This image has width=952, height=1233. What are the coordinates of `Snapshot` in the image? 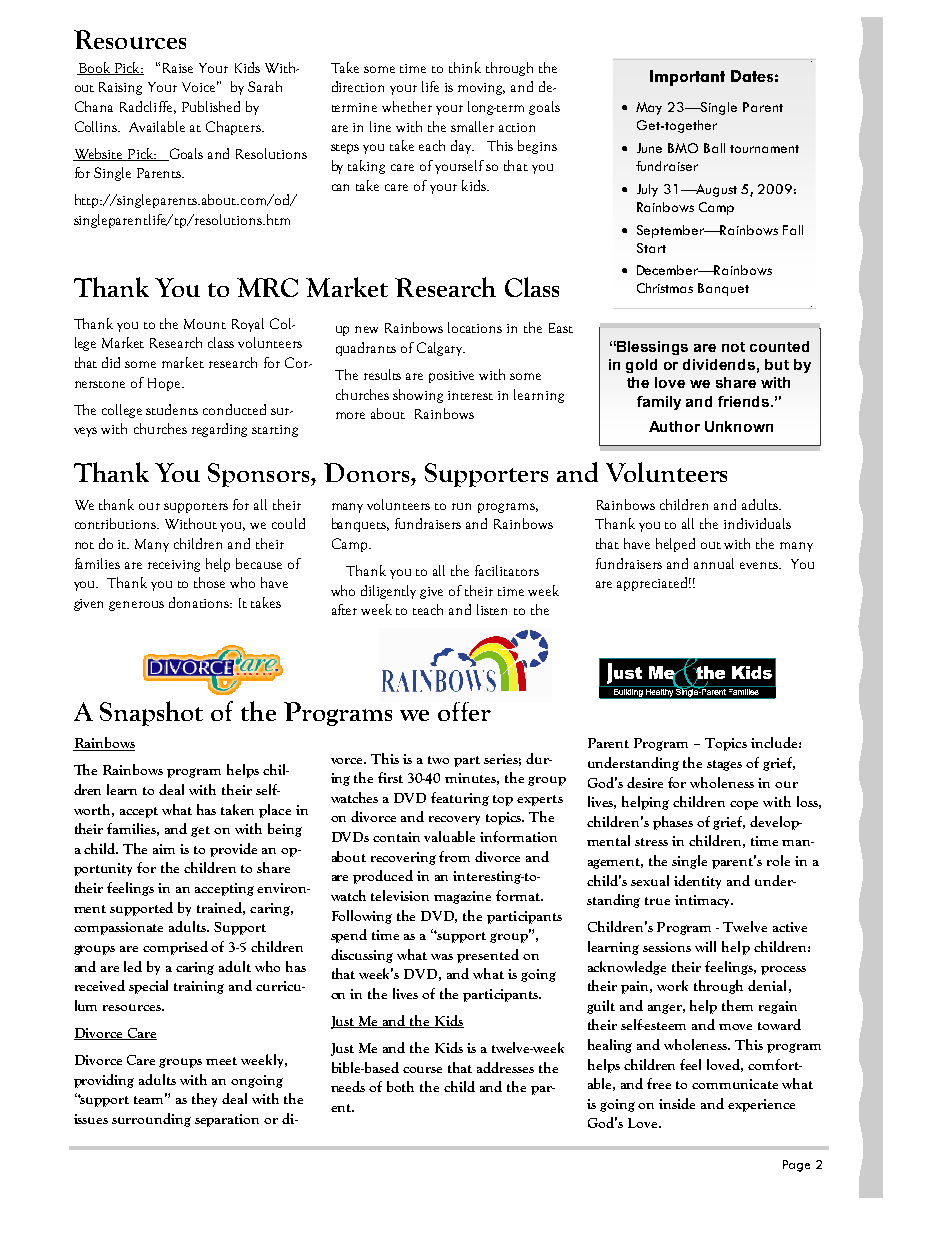 It's located at (151, 713).
